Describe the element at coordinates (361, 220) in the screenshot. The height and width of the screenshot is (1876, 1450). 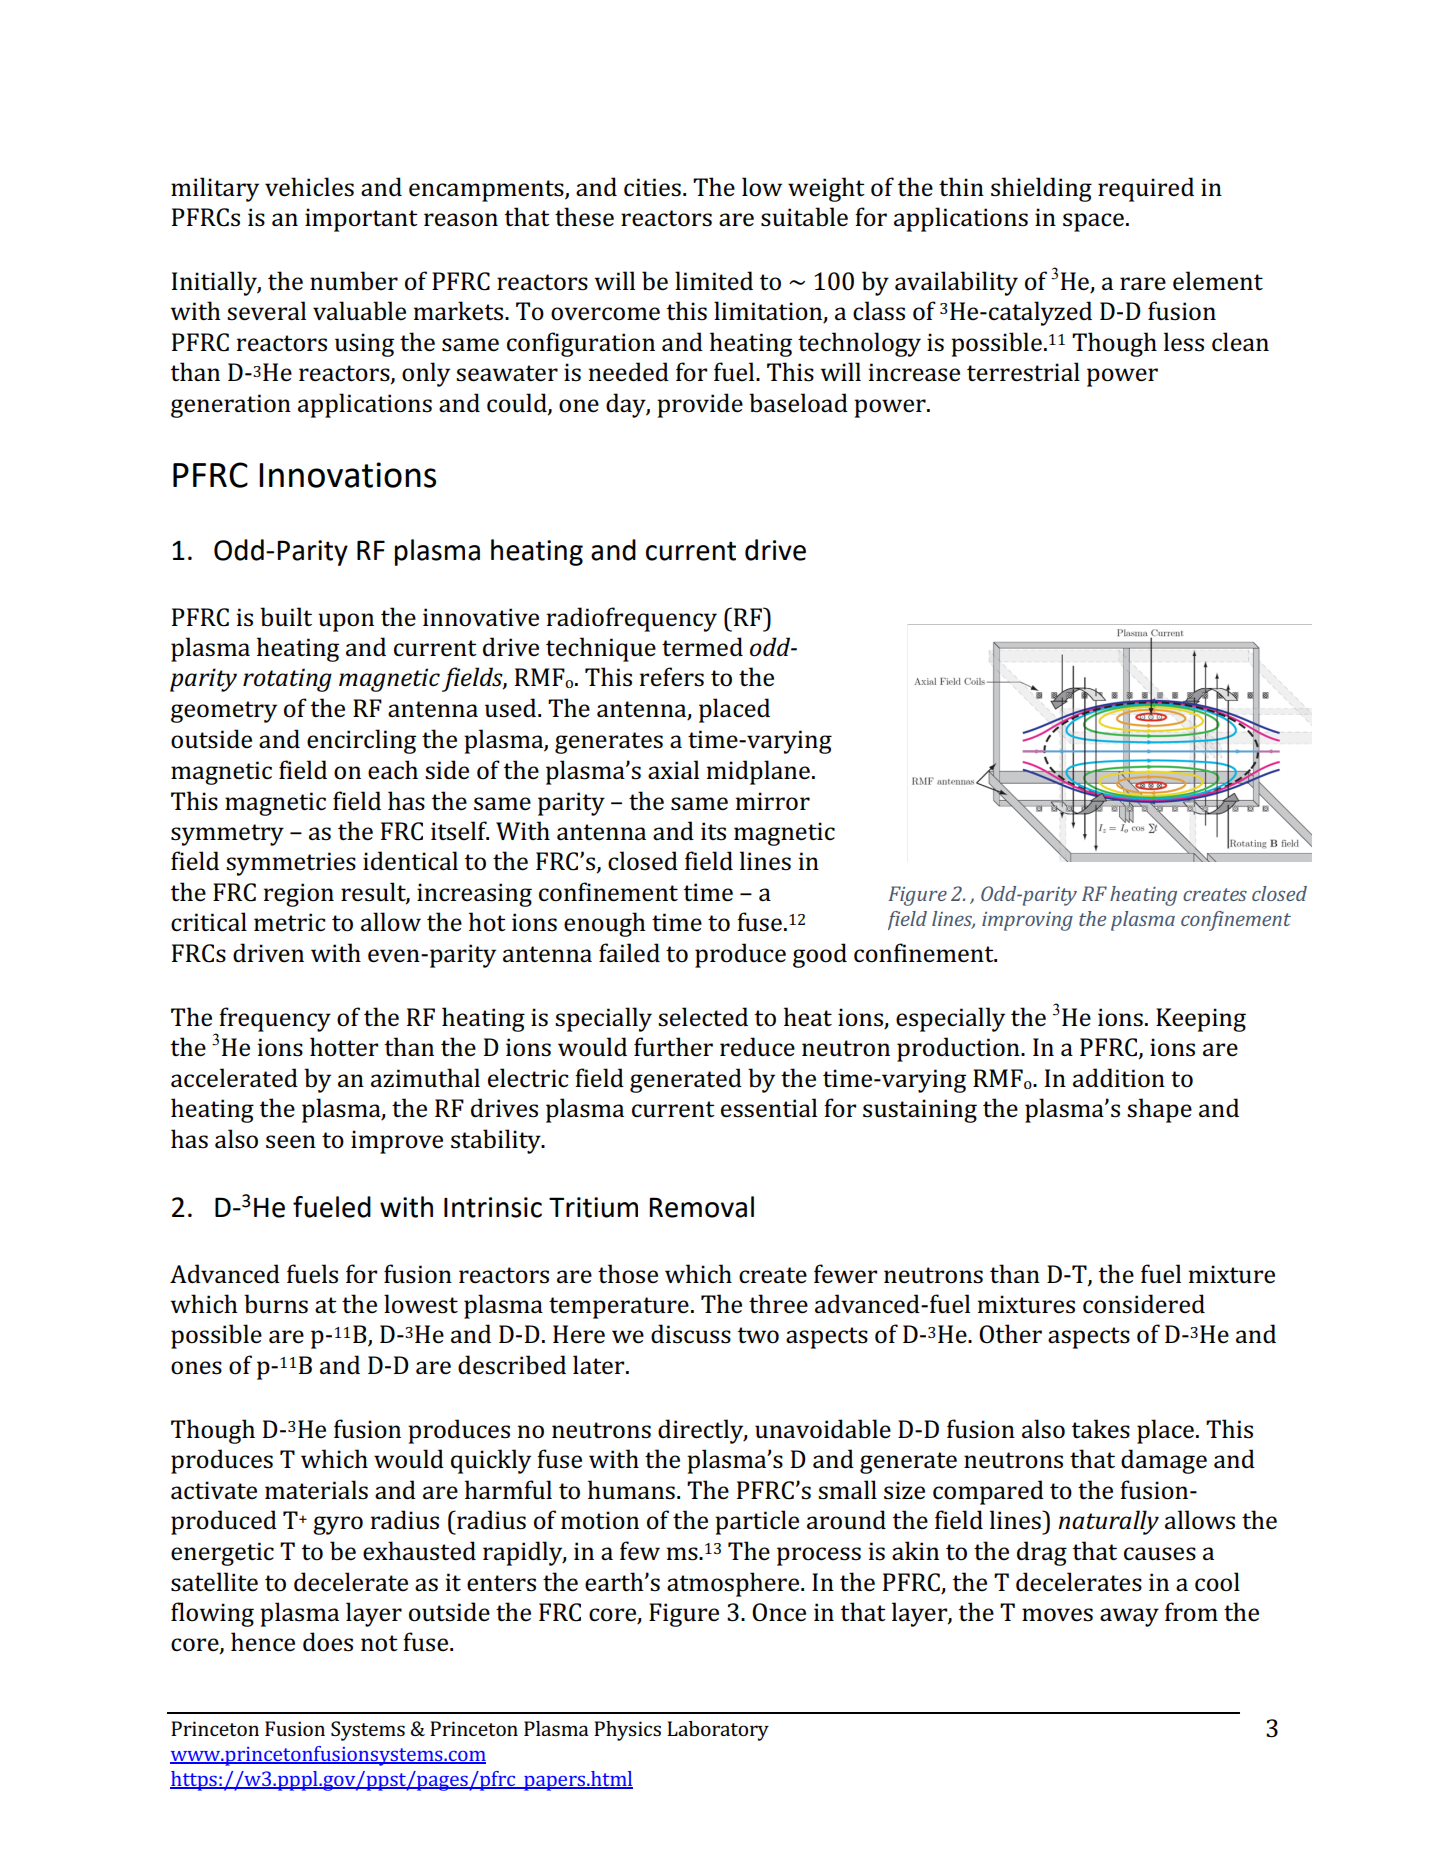
I see `important` at that location.
